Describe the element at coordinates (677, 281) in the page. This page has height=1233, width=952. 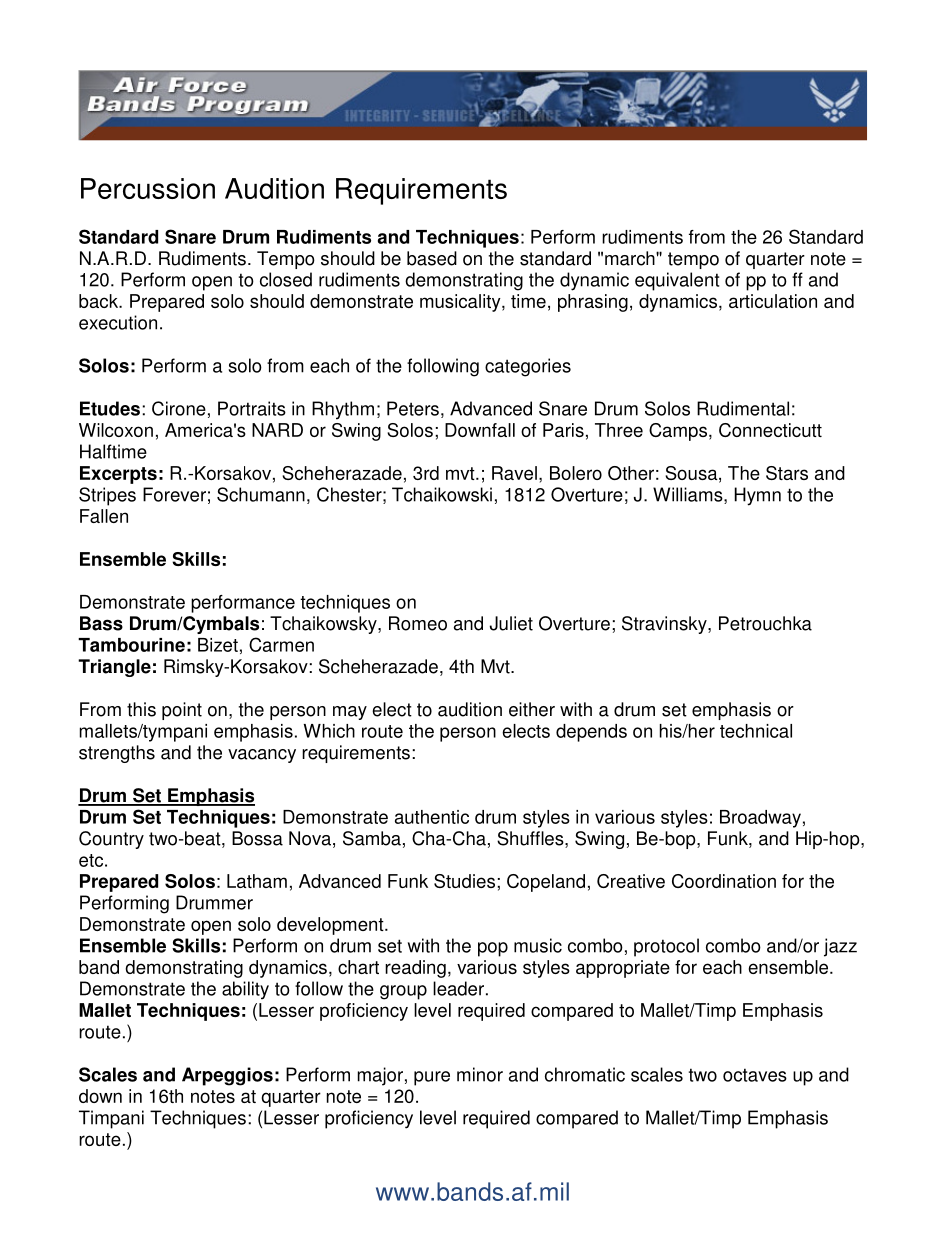
I see `equivalent` at that location.
